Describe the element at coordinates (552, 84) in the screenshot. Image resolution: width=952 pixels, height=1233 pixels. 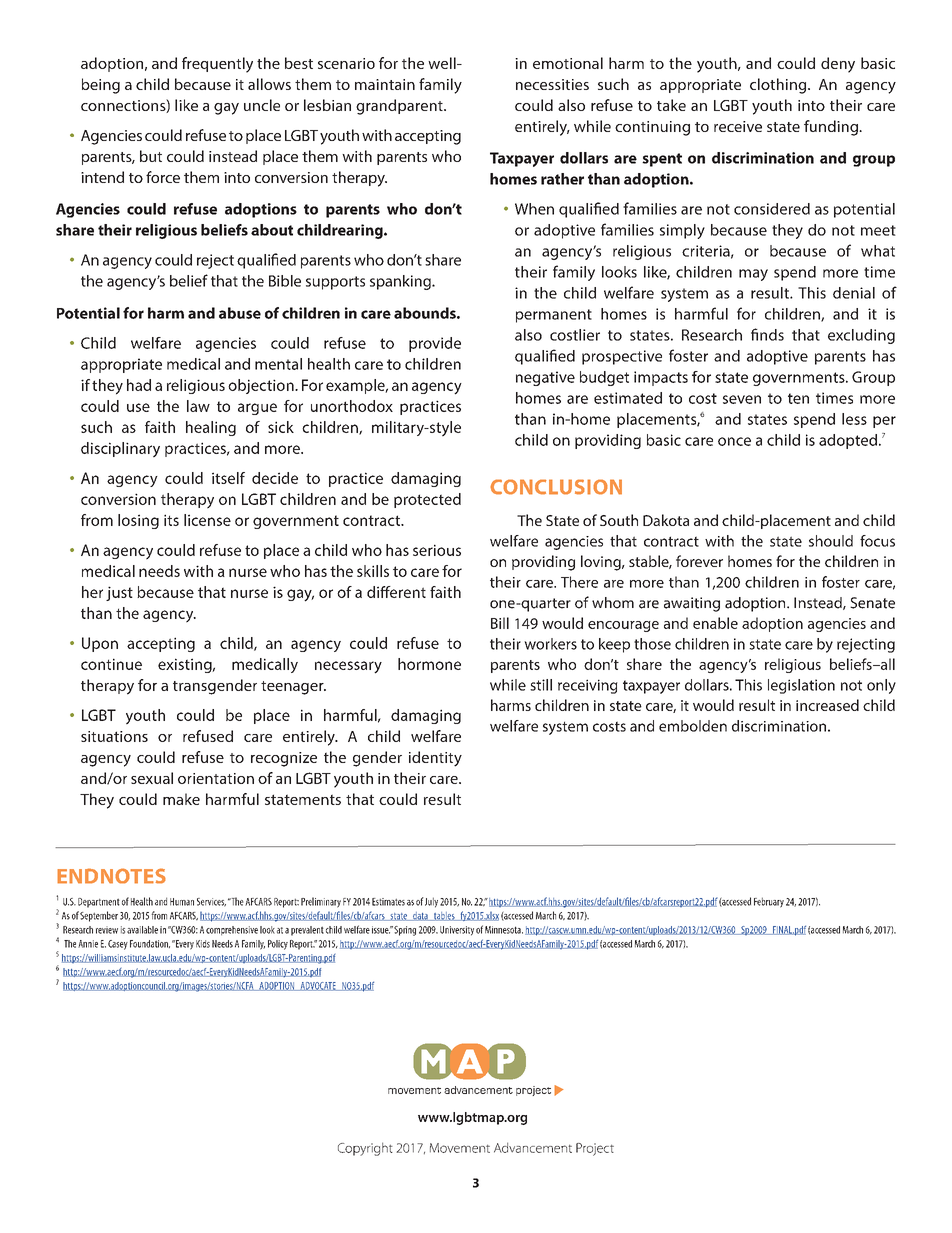
I see `necessities` at that location.
